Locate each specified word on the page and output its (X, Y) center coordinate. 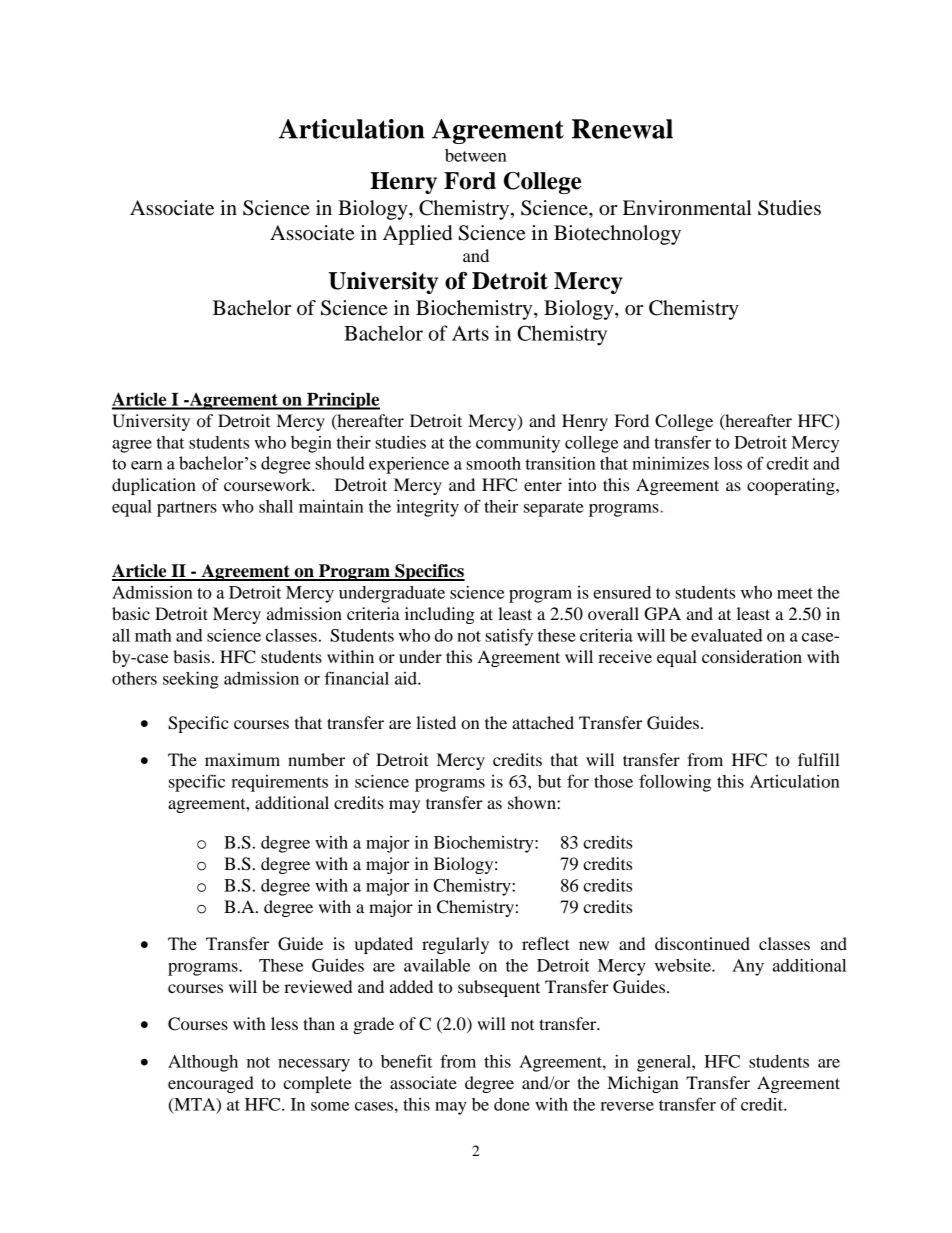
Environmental (687, 208)
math (153, 635)
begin (311, 444)
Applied (417, 235)
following (675, 783)
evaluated (727, 635)
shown (533, 802)
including (440, 615)
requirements (279, 783)
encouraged (211, 1084)
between (476, 155)
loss (728, 463)
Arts (470, 333)
